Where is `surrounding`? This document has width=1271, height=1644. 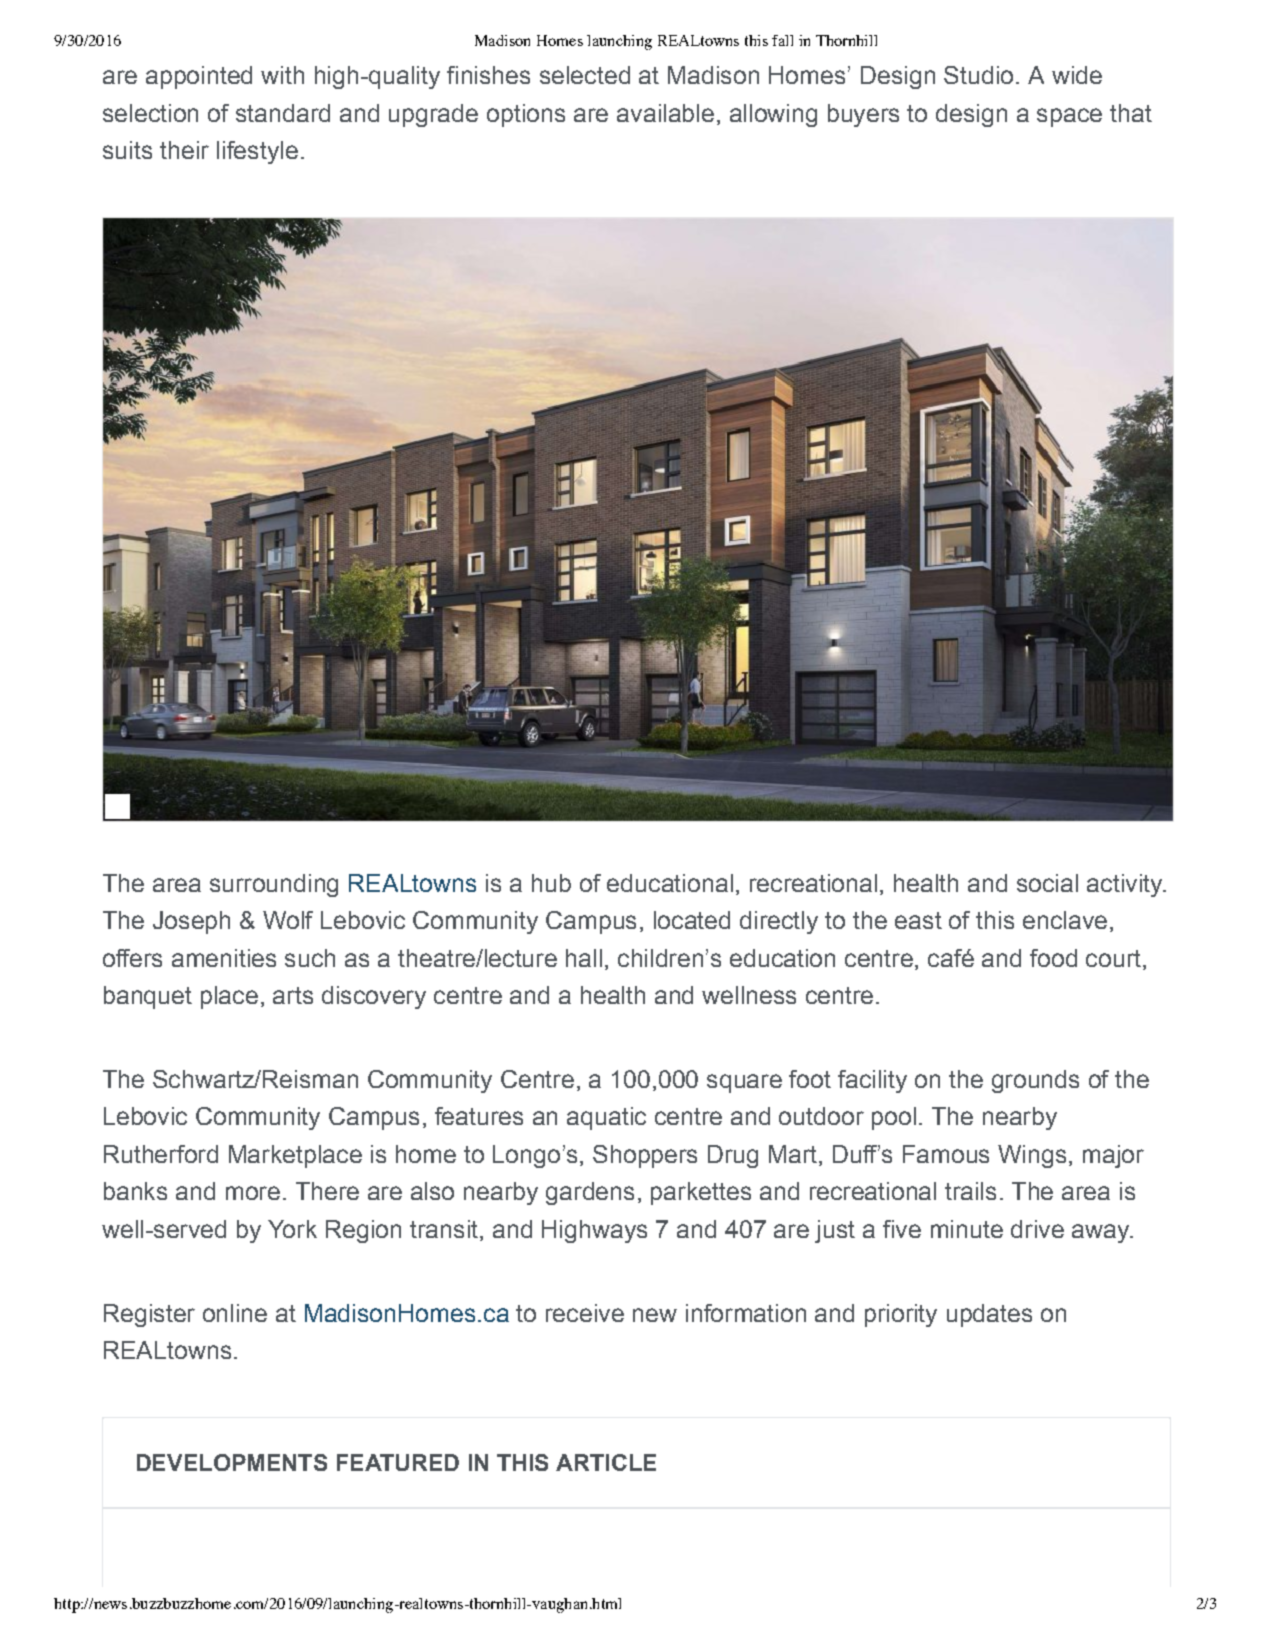 surrounding is located at coordinates (274, 885).
